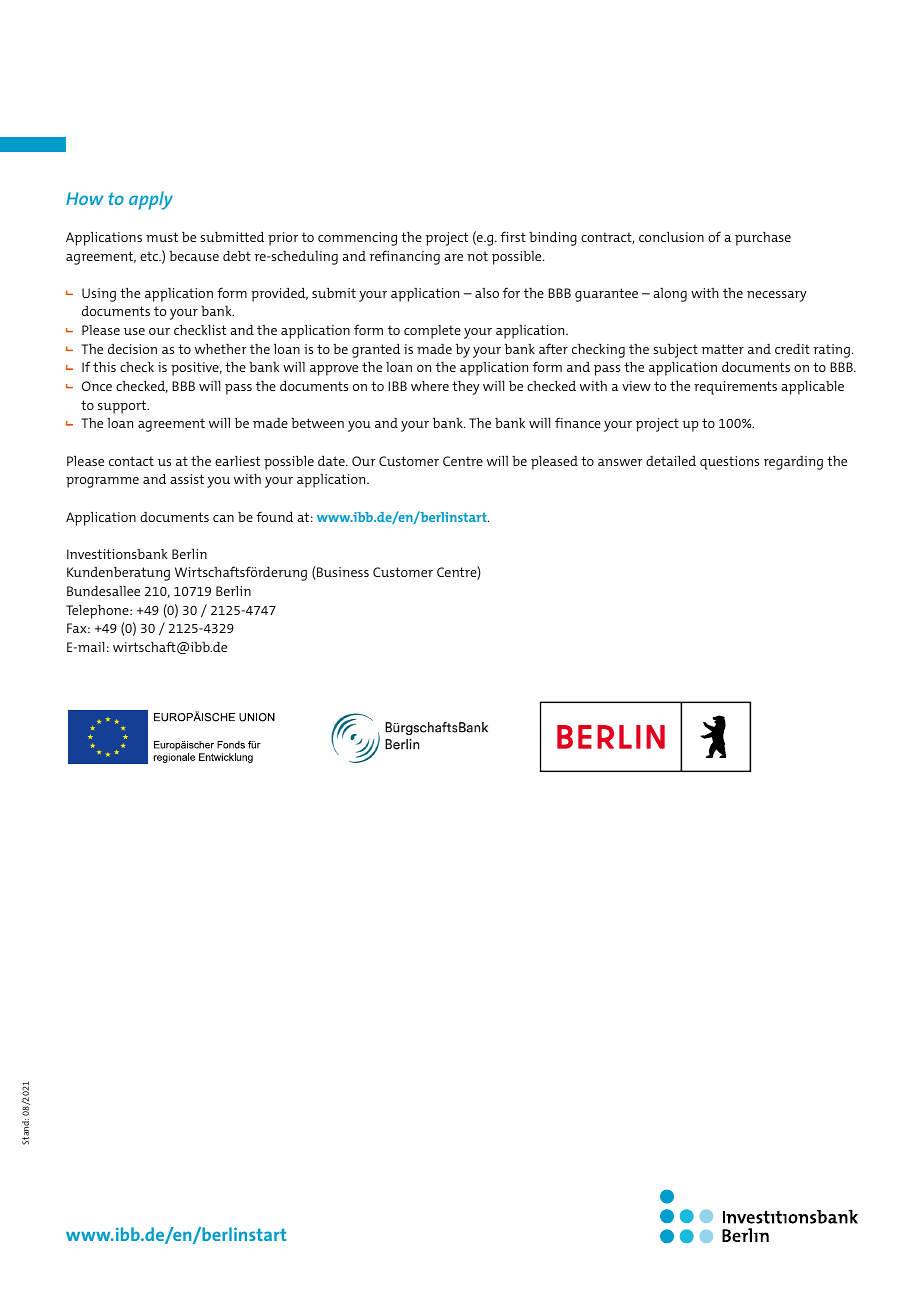  I want to click on apply, so click(151, 200).
